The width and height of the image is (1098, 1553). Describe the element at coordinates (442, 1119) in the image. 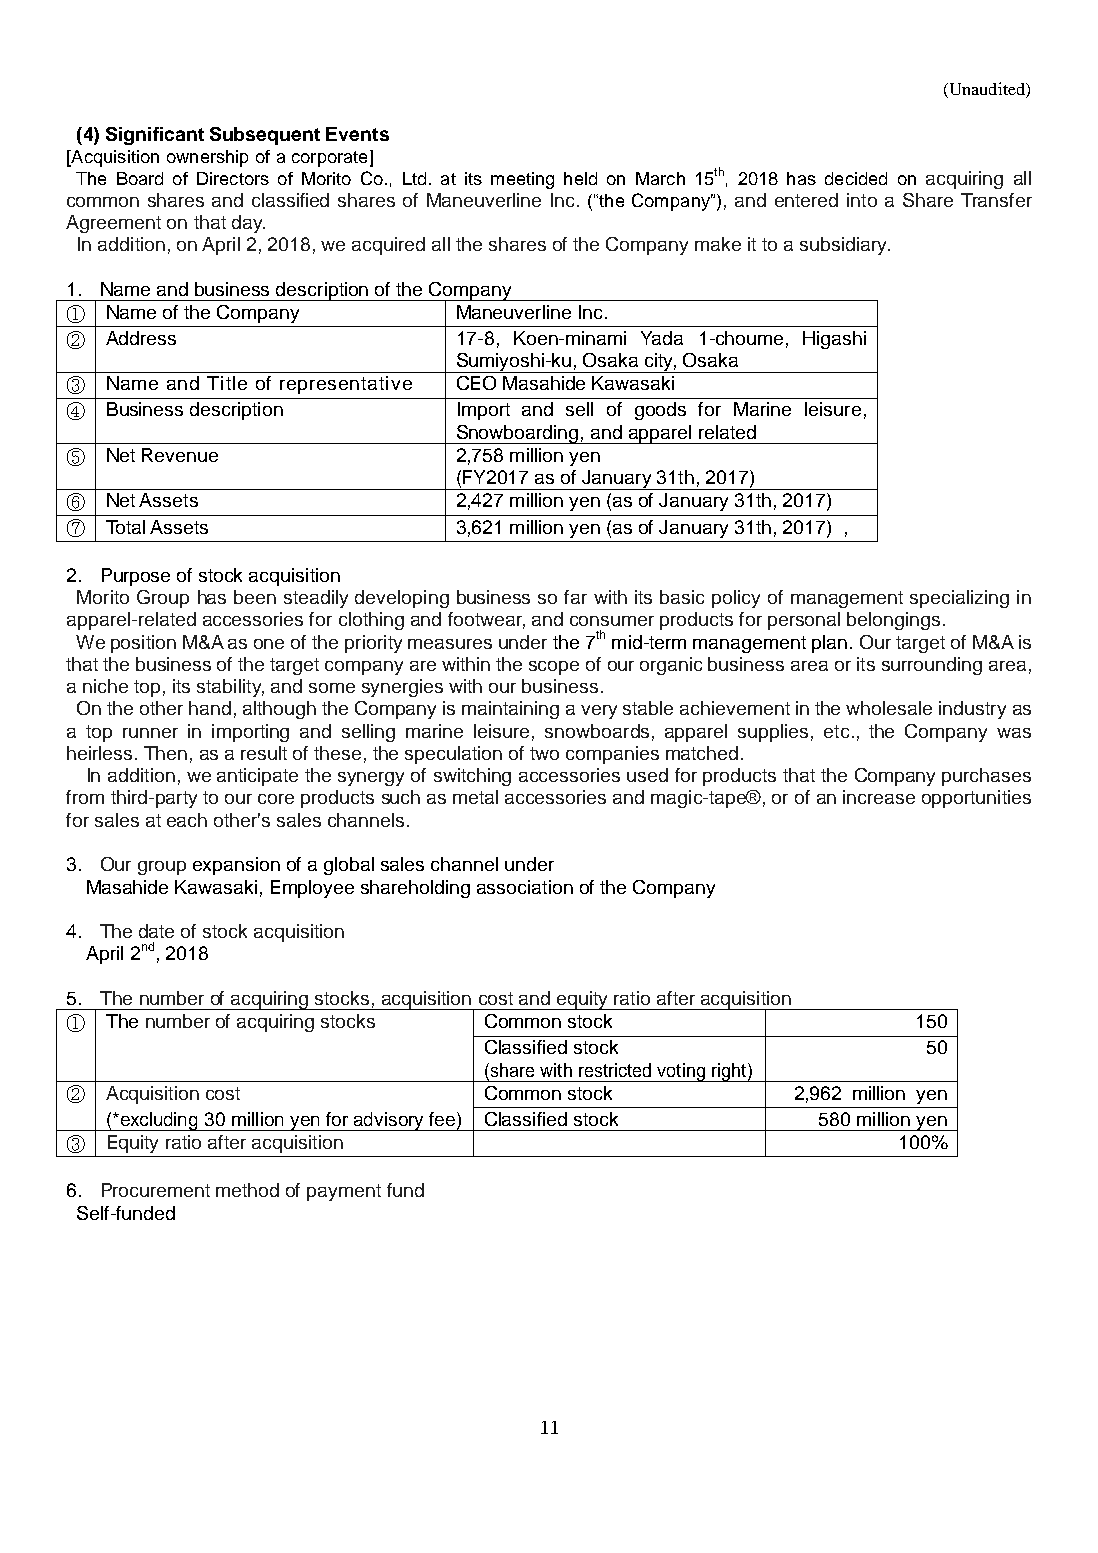

I see `fee` at that location.
